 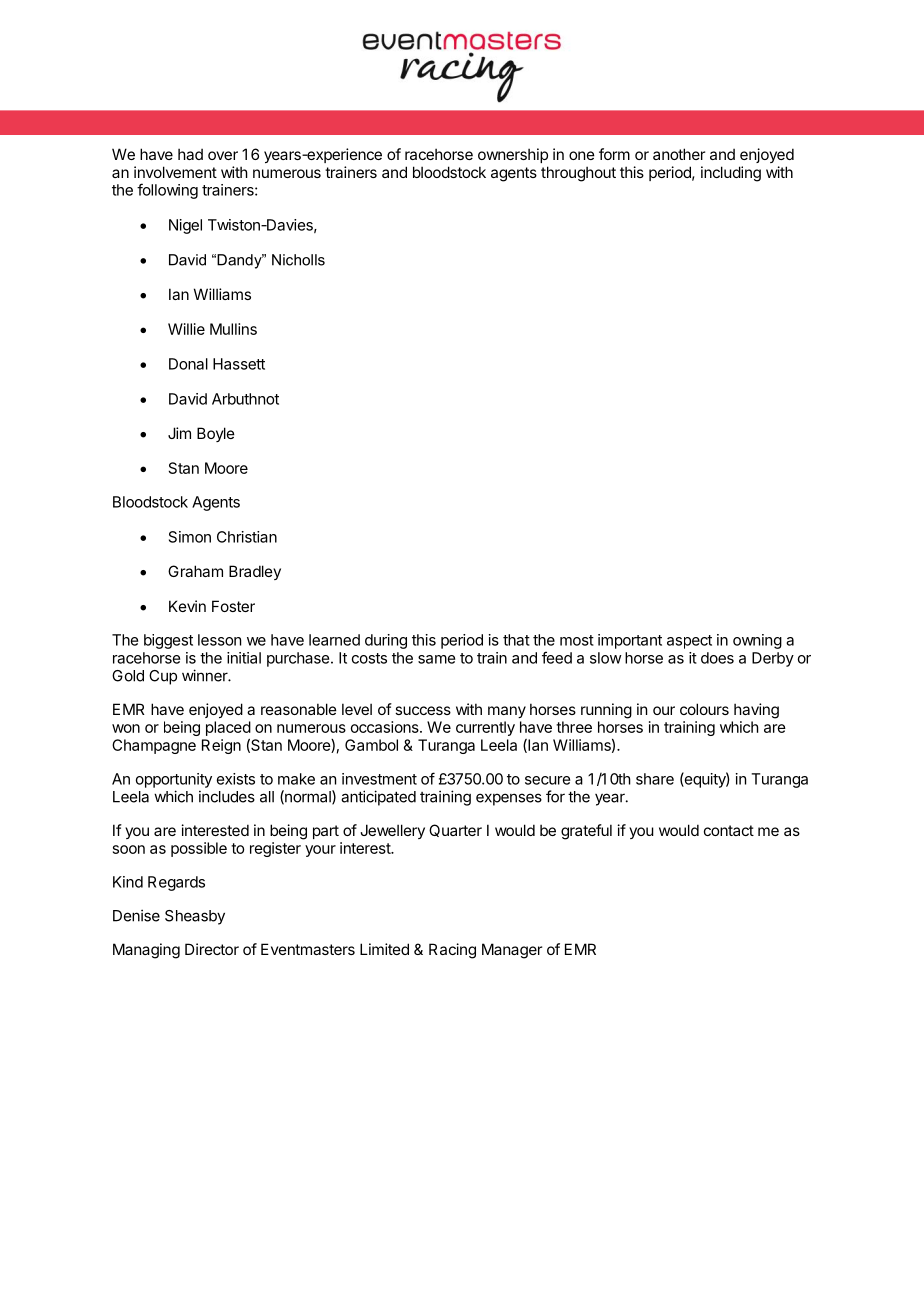 What do you see at coordinates (216, 434) in the screenshot?
I see `Boyle` at bounding box center [216, 434].
